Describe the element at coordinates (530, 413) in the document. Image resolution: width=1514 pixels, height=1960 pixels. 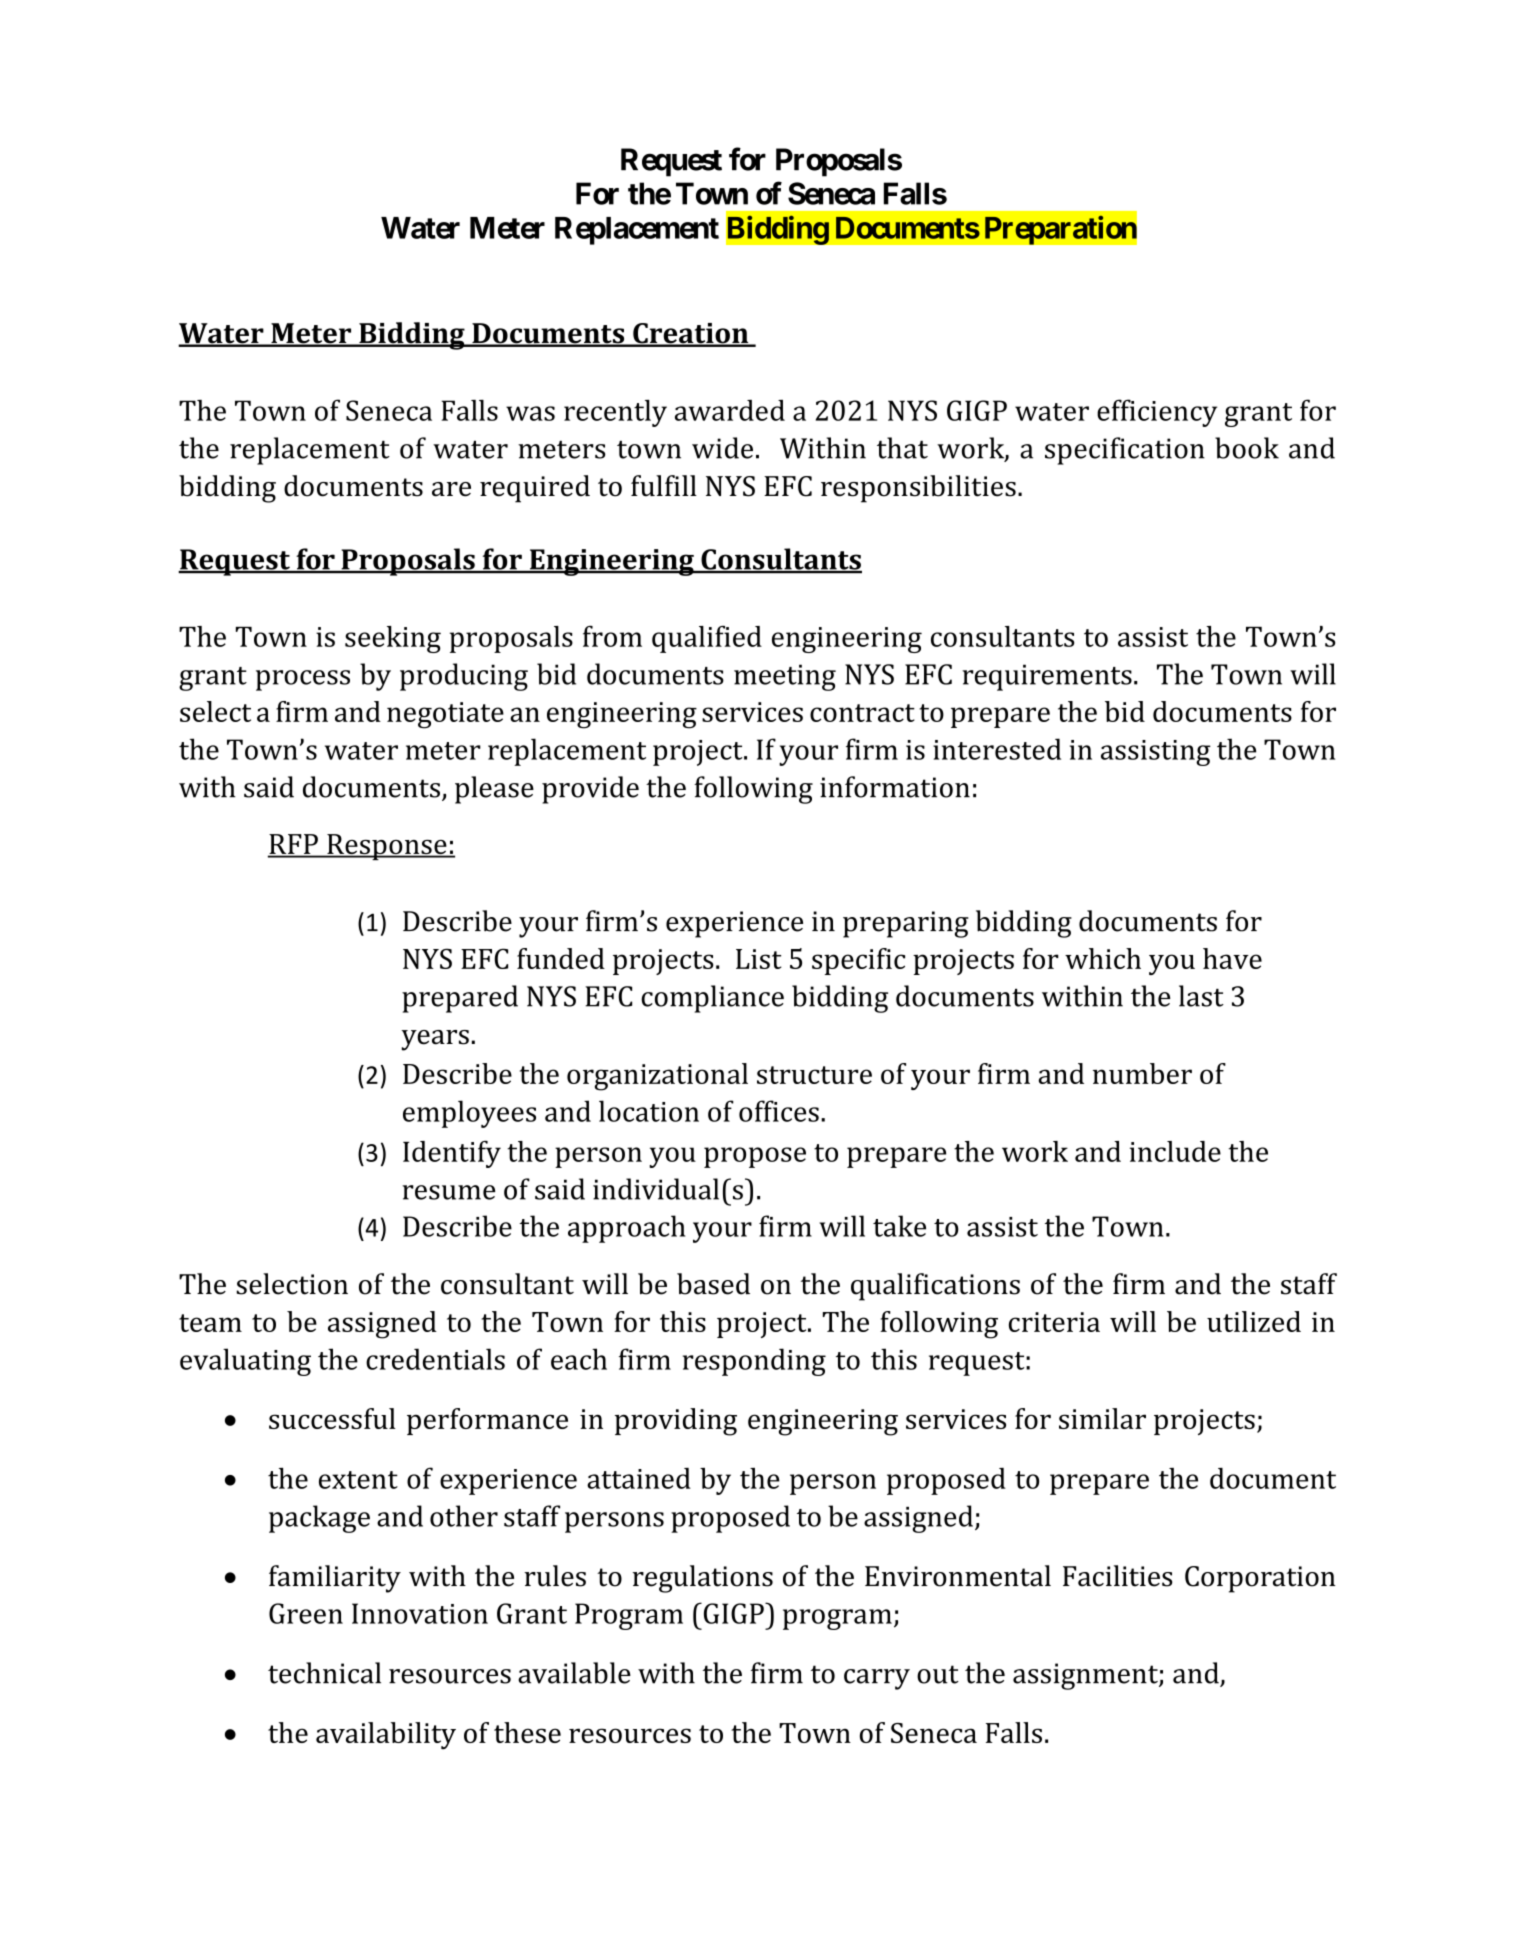
I see `was` at that location.
